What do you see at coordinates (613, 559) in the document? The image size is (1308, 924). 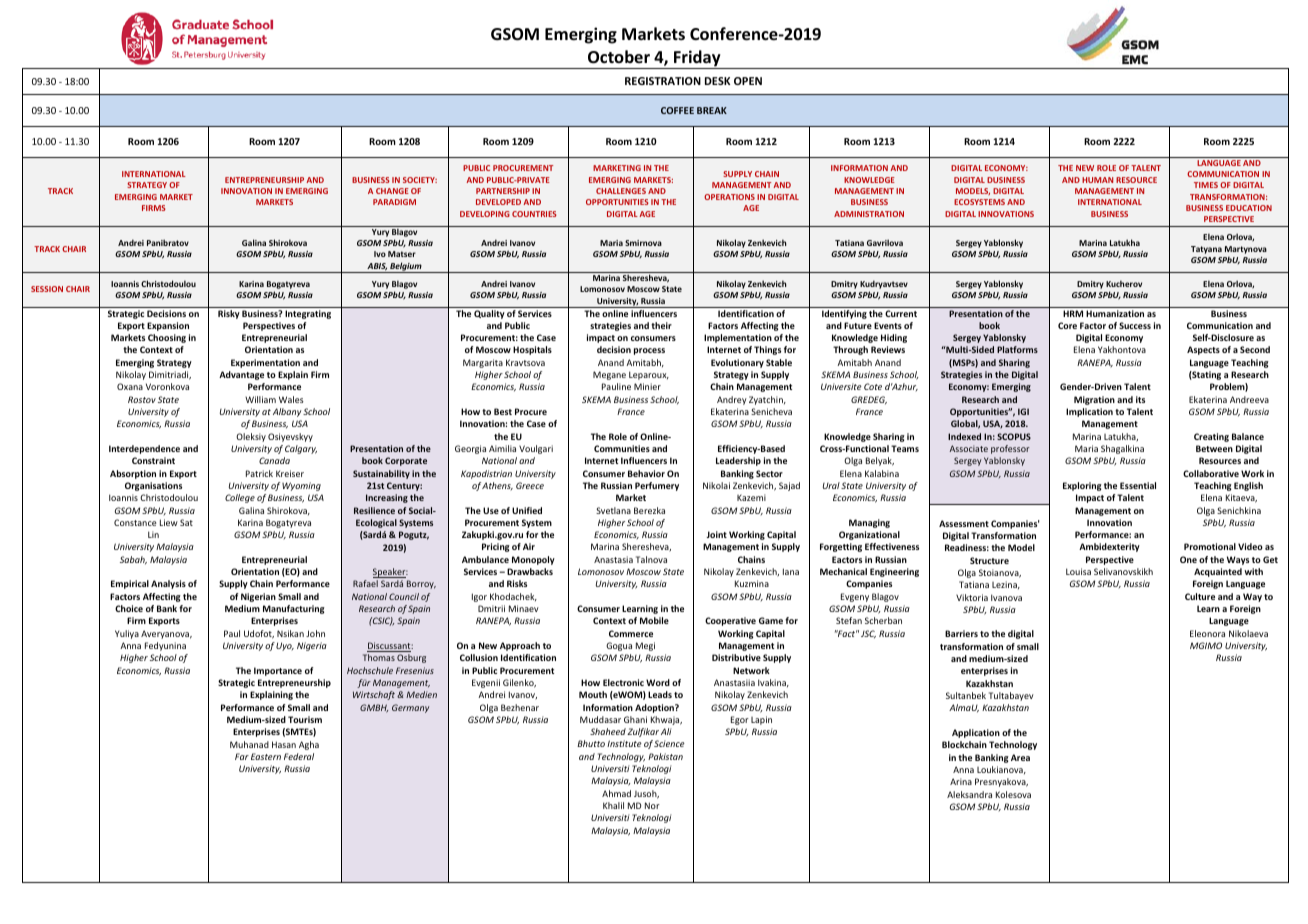 I see `Anastasia` at bounding box center [613, 559].
